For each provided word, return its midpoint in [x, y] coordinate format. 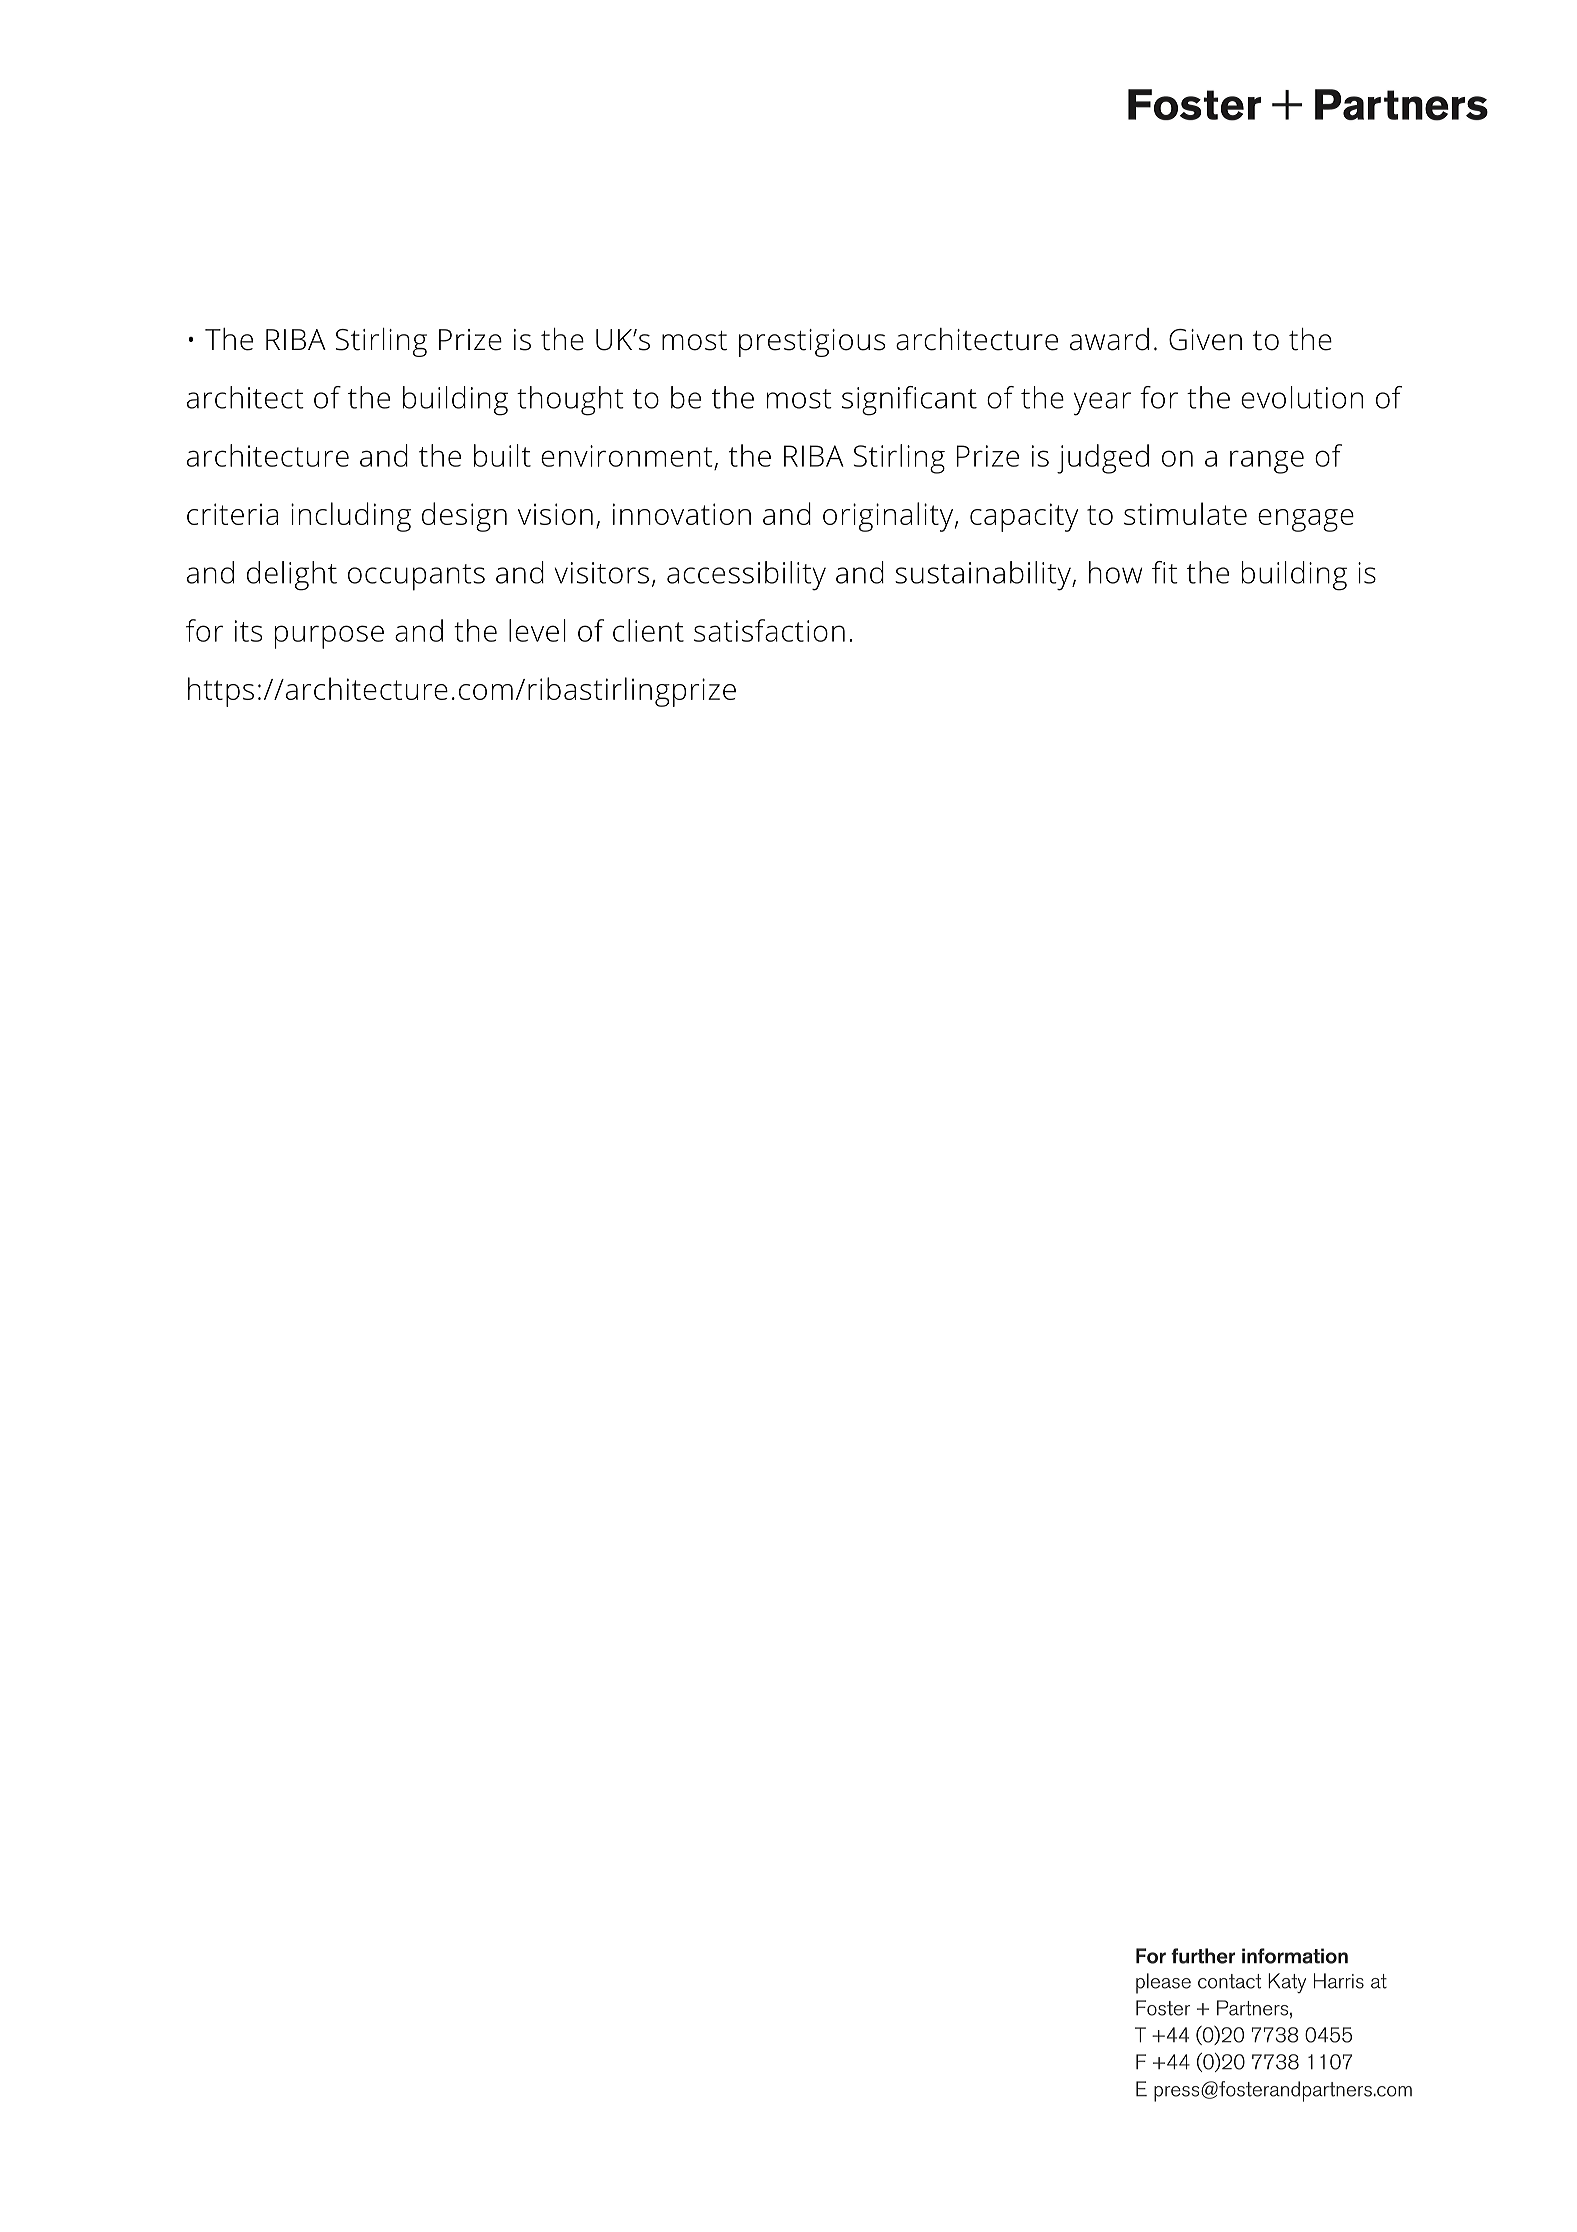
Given [1205, 340]
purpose [329, 637]
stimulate [1185, 513]
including [351, 517]
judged [1103, 459]
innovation [682, 514]
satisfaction [769, 630]
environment [626, 456]
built [502, 455]
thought [570, 401]
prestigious [812, 343]
